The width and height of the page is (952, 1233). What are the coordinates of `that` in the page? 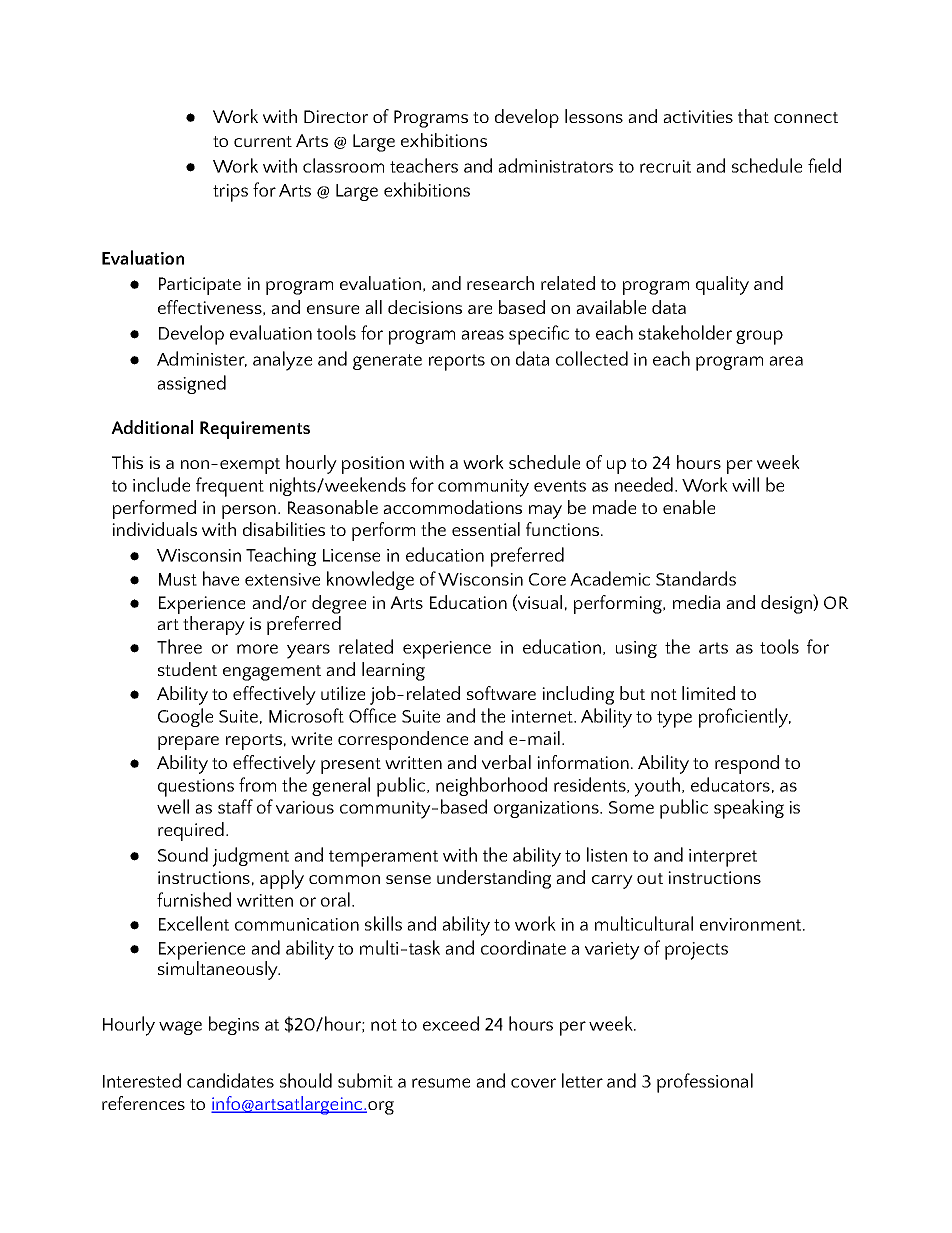 It's located at (753, 116).
